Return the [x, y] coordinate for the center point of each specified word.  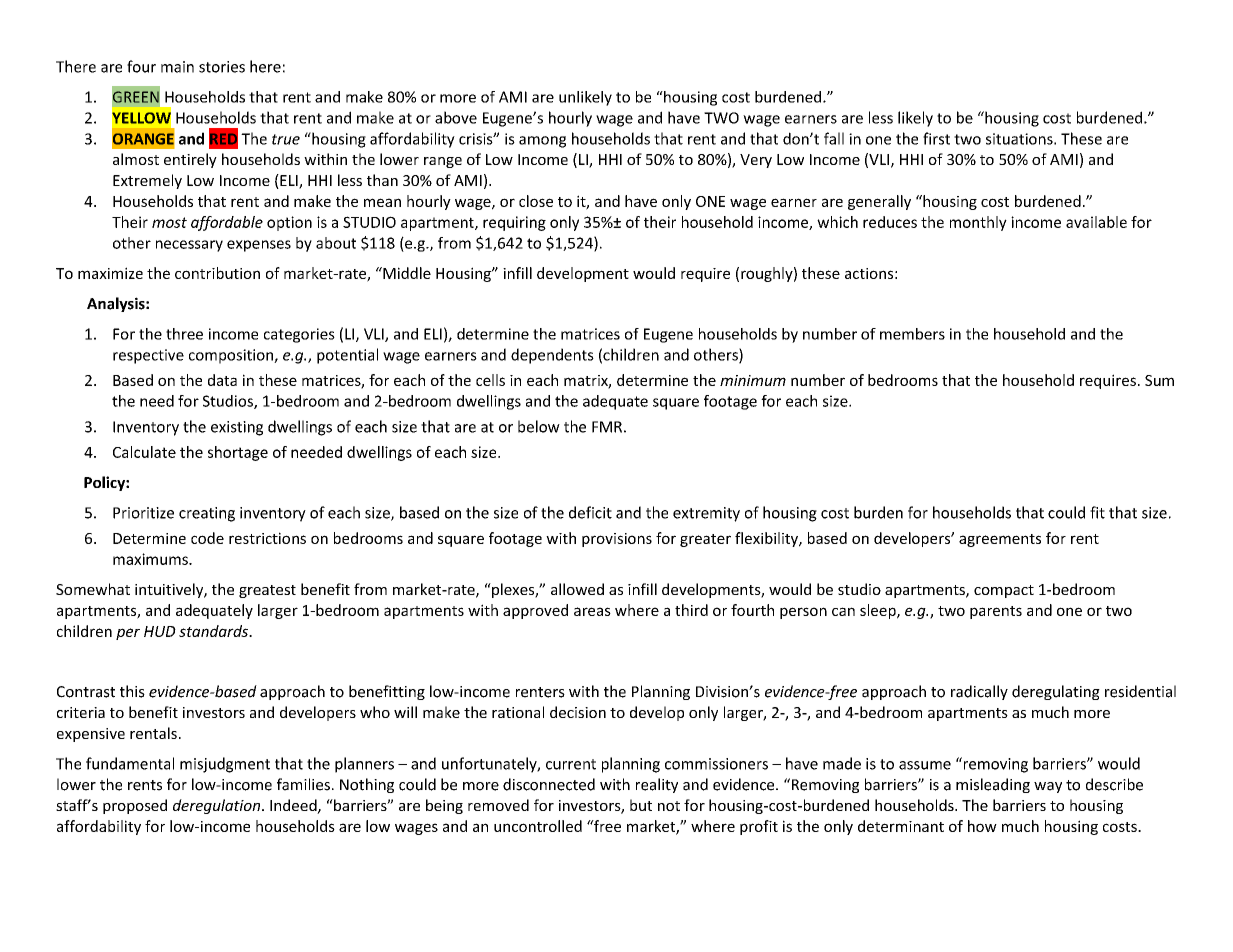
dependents [552, 356]
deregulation [216, 806]
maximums [151, 559]
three [184, 334]
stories [222, 67]
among [542, 142]
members [912, 334]
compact [1004, 591]
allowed [577, 589]
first [936, 138]
